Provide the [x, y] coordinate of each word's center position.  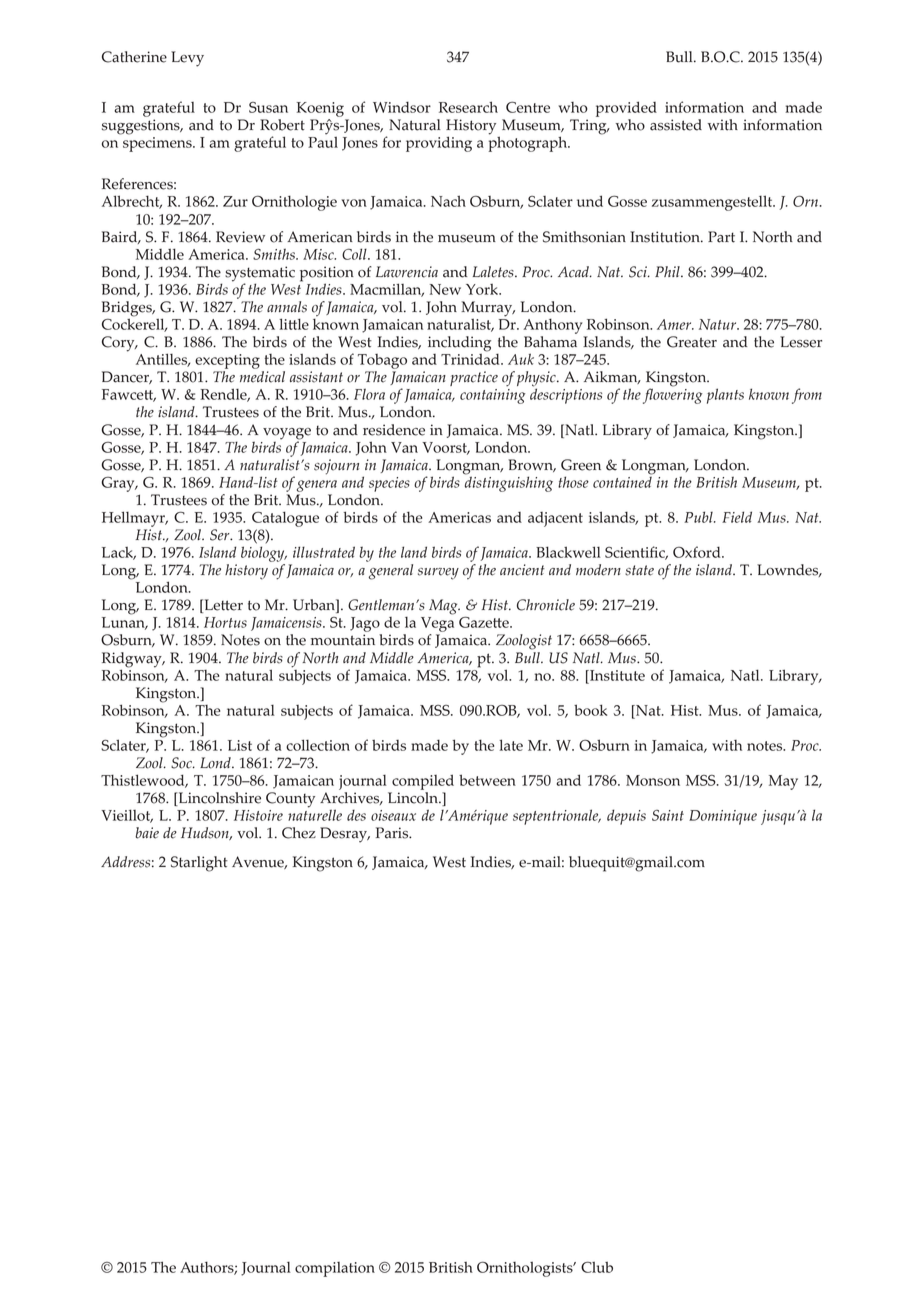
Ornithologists [526, 1269]
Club [597, 1267]
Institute [616, 675]
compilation [335, 1269]
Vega [437, 624]
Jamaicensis [287, 624]
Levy [187, 59]
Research [468, 107]
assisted [676, 125]
